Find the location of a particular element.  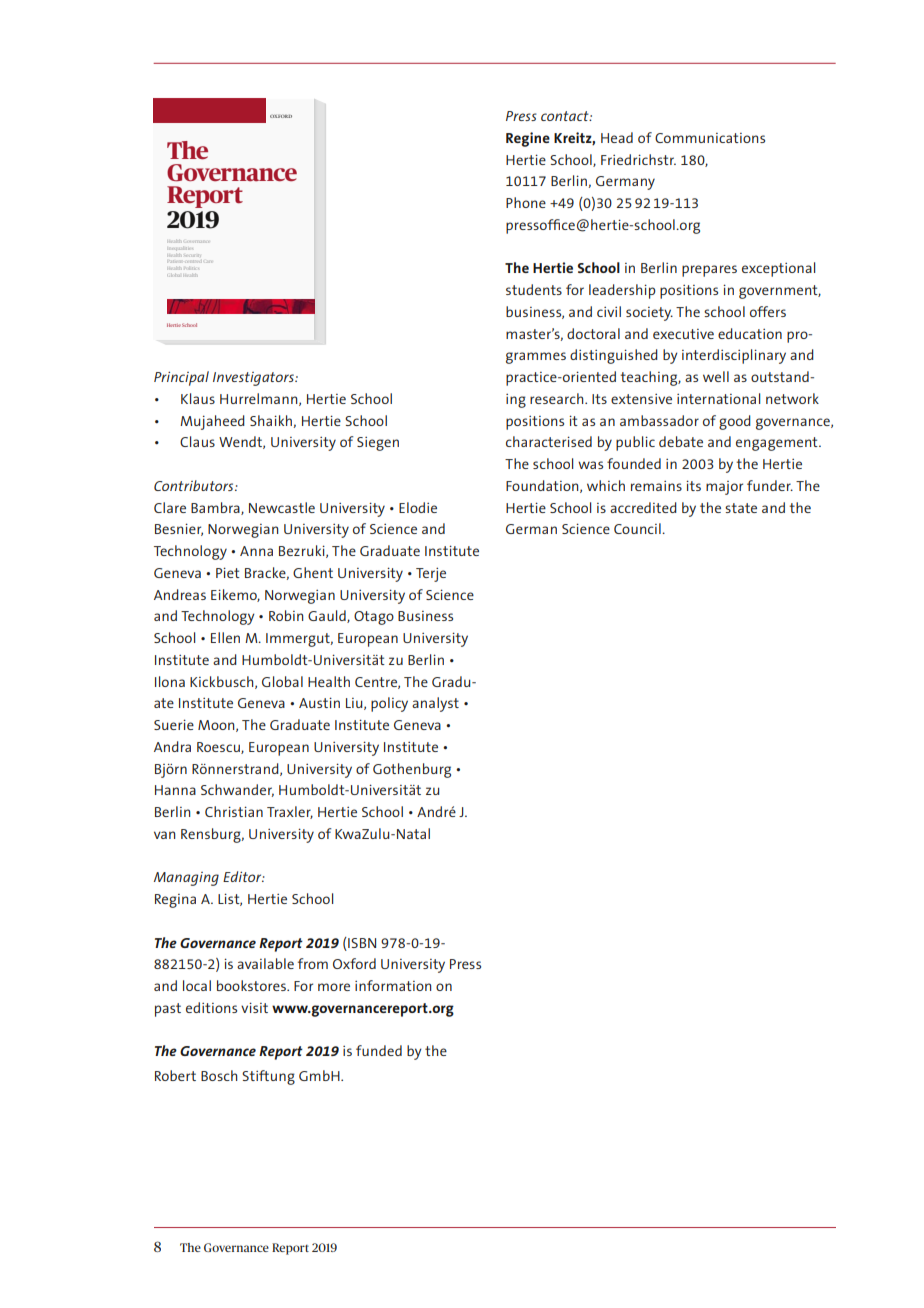

Regine is located at coordinates (528, 139).
